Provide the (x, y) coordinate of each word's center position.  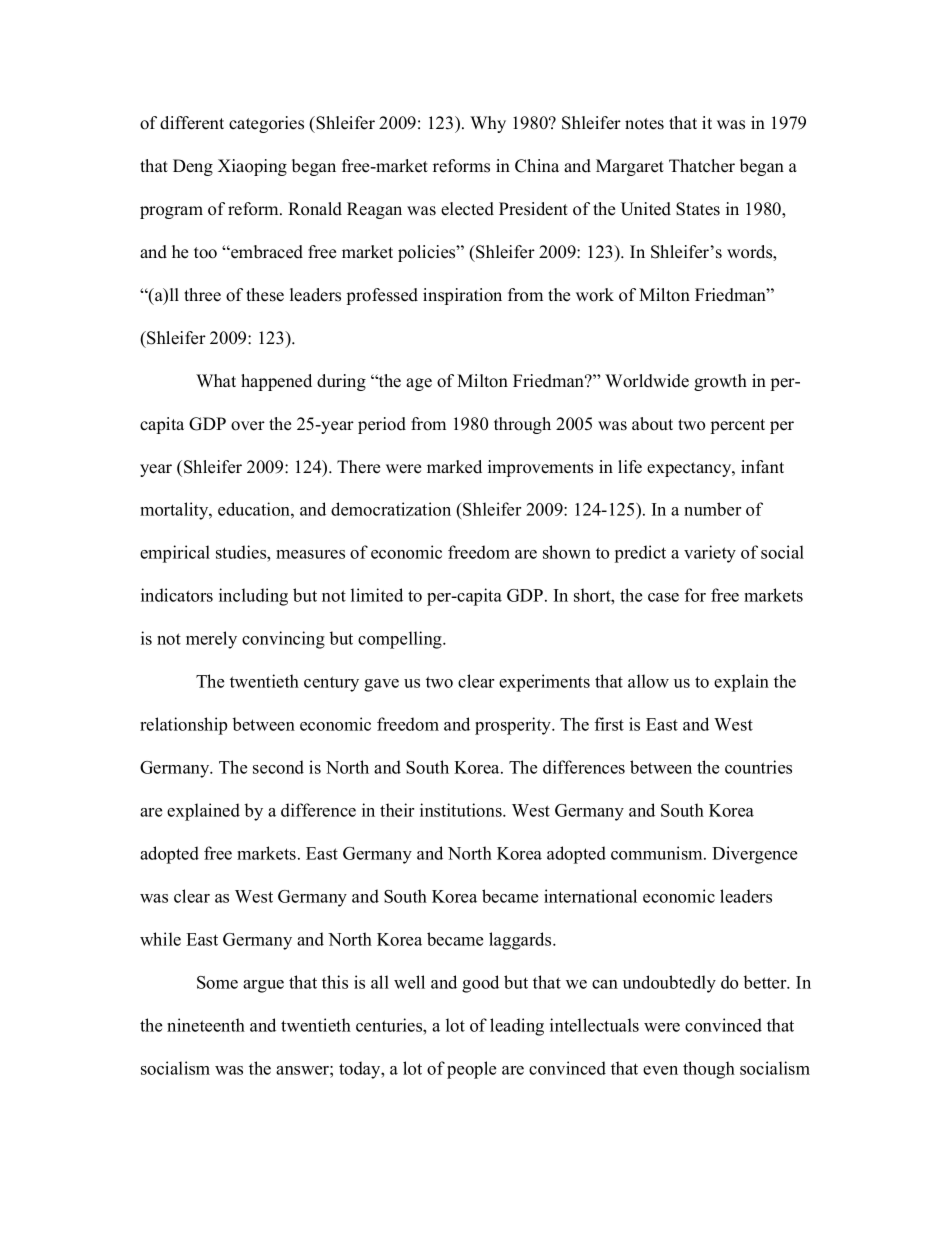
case (663, 597)
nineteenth (206, 1025)
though (709, 1070)
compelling (401, 640)
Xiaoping (252, 167)
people (471, 1070)
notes (644, 124)
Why (488, 124)
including (253, 597)
